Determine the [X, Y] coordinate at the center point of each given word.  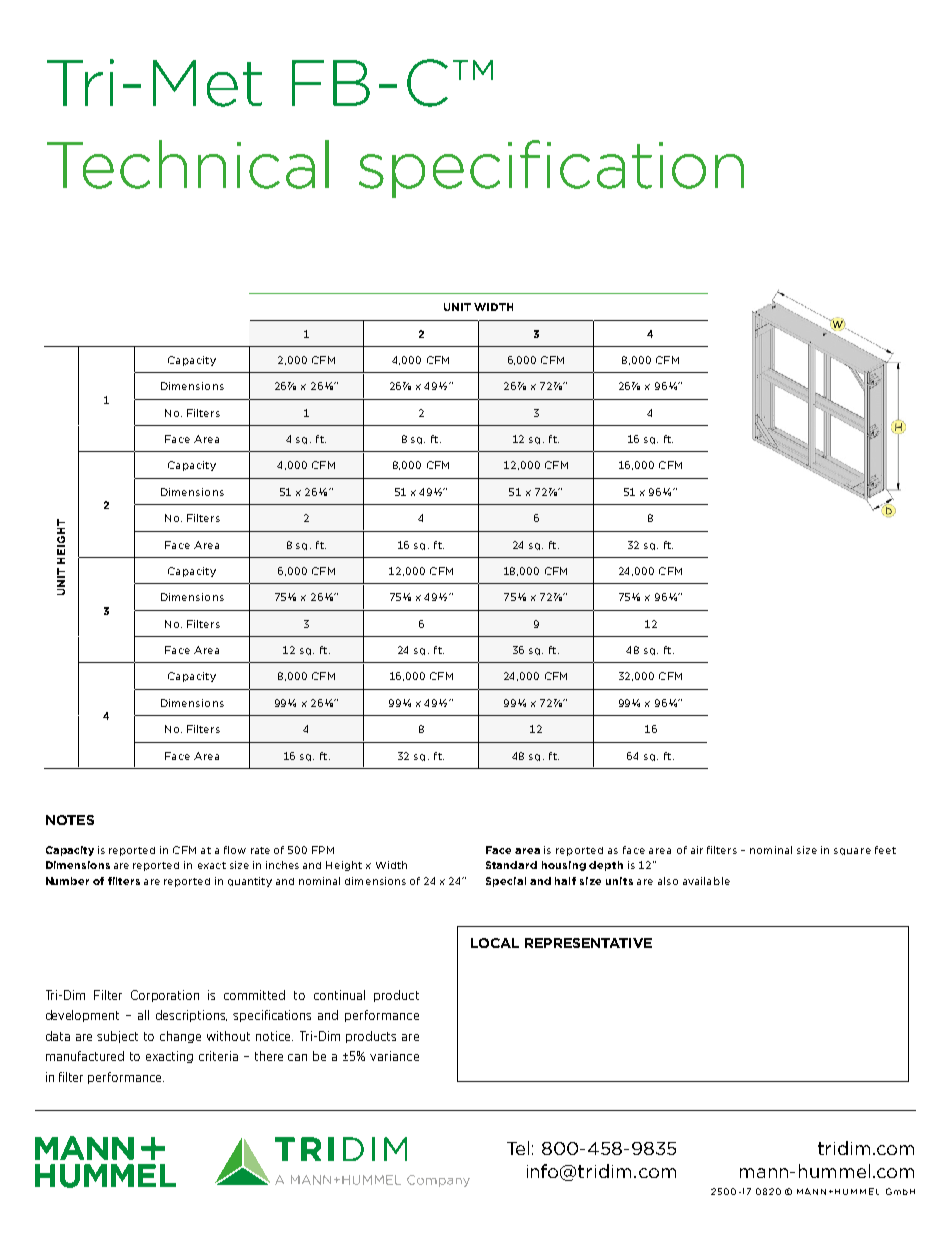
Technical [188, 164]
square [852, 851]
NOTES [70, 820]
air [697, 850]
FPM [323, 850]
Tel [518, 1148]
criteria [218, 1056]
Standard [511, 865]
